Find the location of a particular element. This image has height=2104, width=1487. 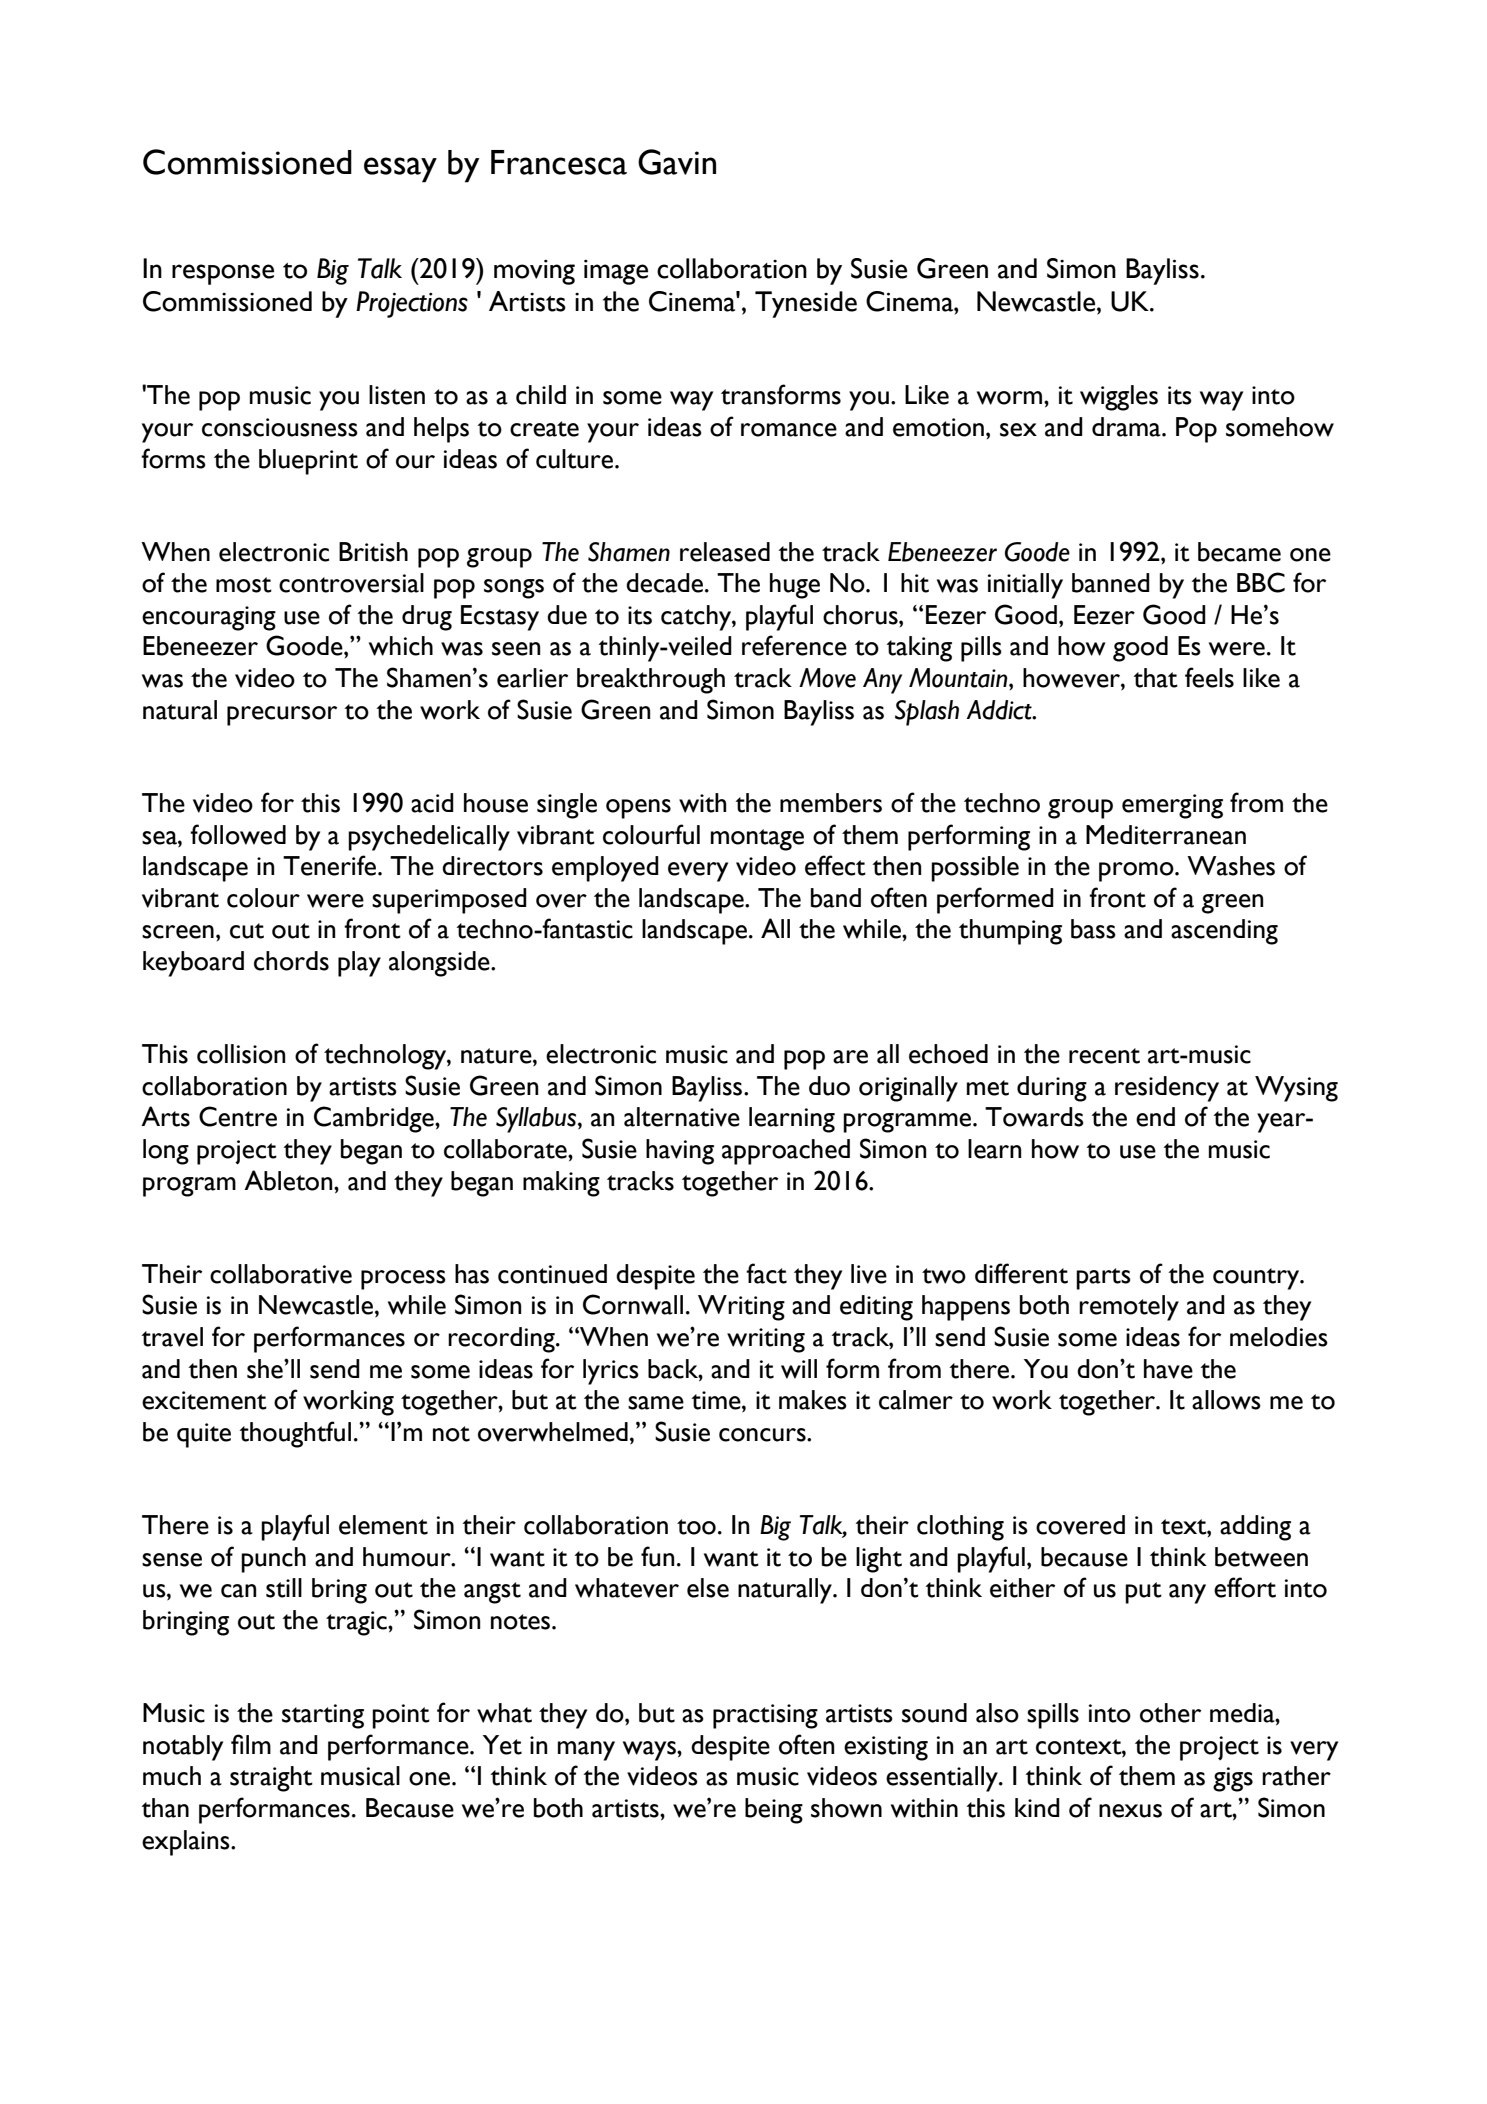

have is located at coordinates (1168, 1369).
